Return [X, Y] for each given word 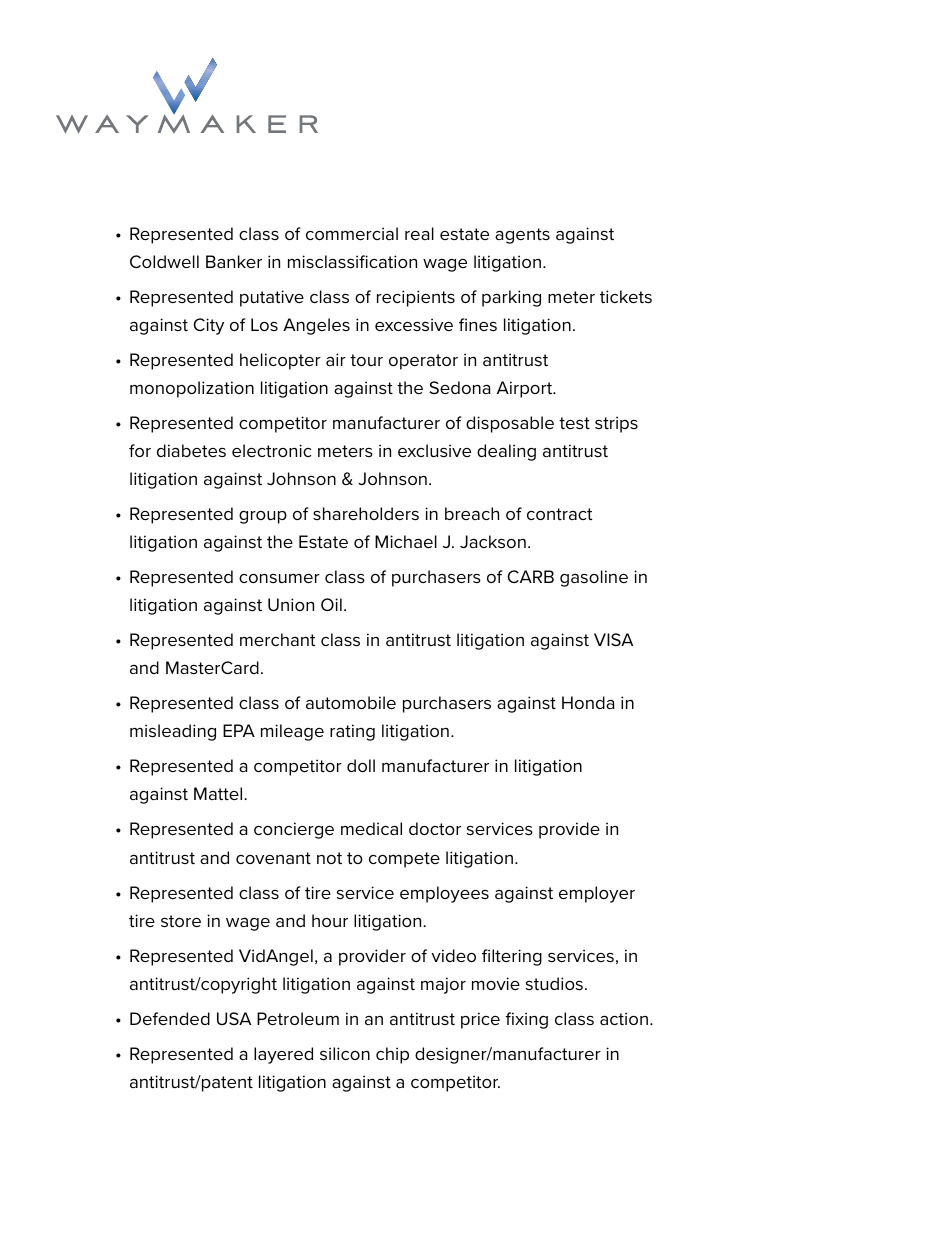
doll [361, 765]
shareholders [366, 513]
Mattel [219, 794]
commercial [352, 233]
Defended [170, 1018]
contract [559, 514]
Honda [588, 702]
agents [522, 236]
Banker [234, 261]
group [263, 517]
